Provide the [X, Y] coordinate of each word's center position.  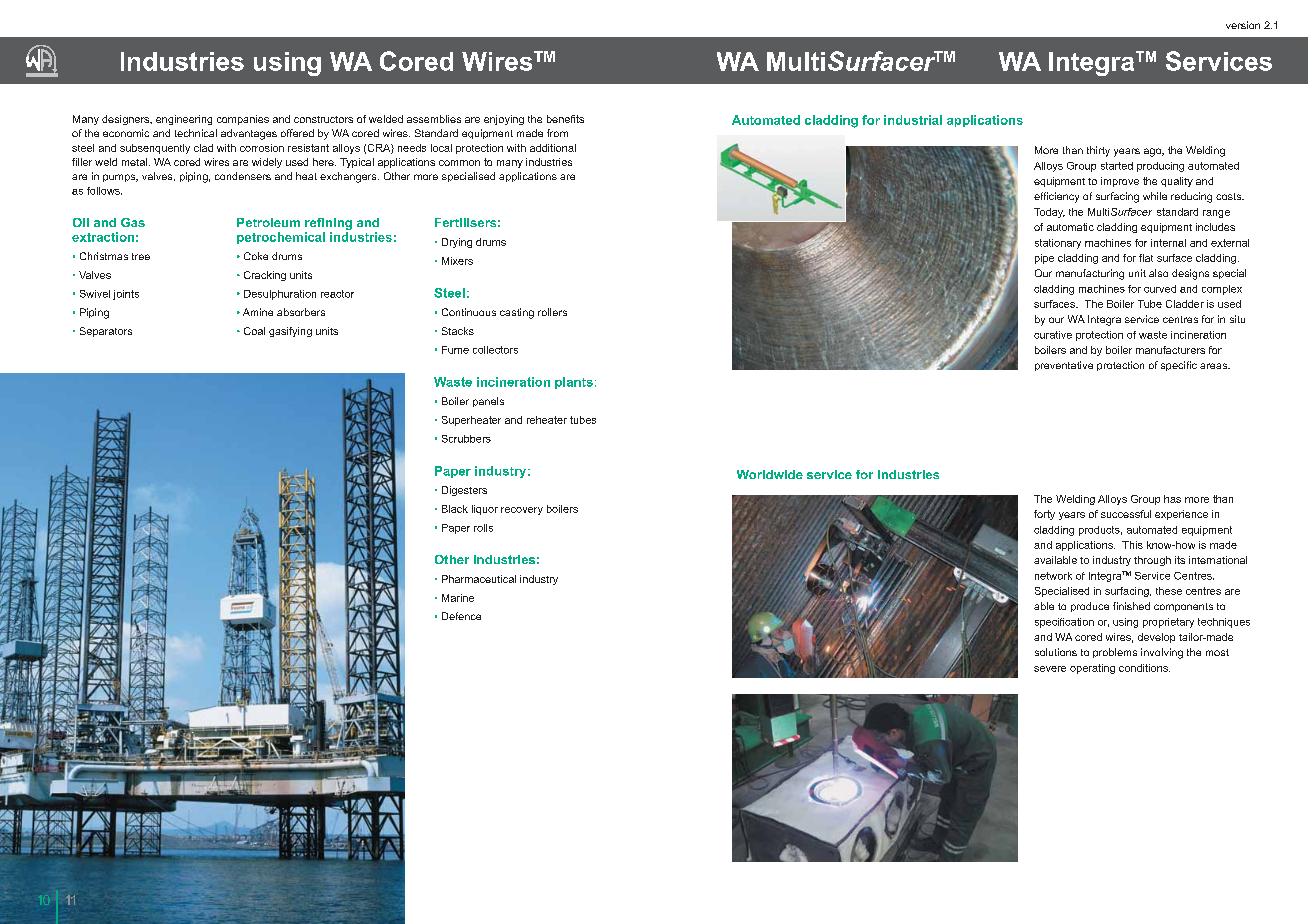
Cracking [265, 276]
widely [267, 163]
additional [553, 148]
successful [1126, 514]
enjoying [504, 120]
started [1117, 166]
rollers [552, 312]
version [1243, 25]
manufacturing [1090, 274]
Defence [461, 616]
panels [488, 402]
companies [243, 120]
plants [574, 383]
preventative [1064, 366]
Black [455, 509]
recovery [522, 511]
